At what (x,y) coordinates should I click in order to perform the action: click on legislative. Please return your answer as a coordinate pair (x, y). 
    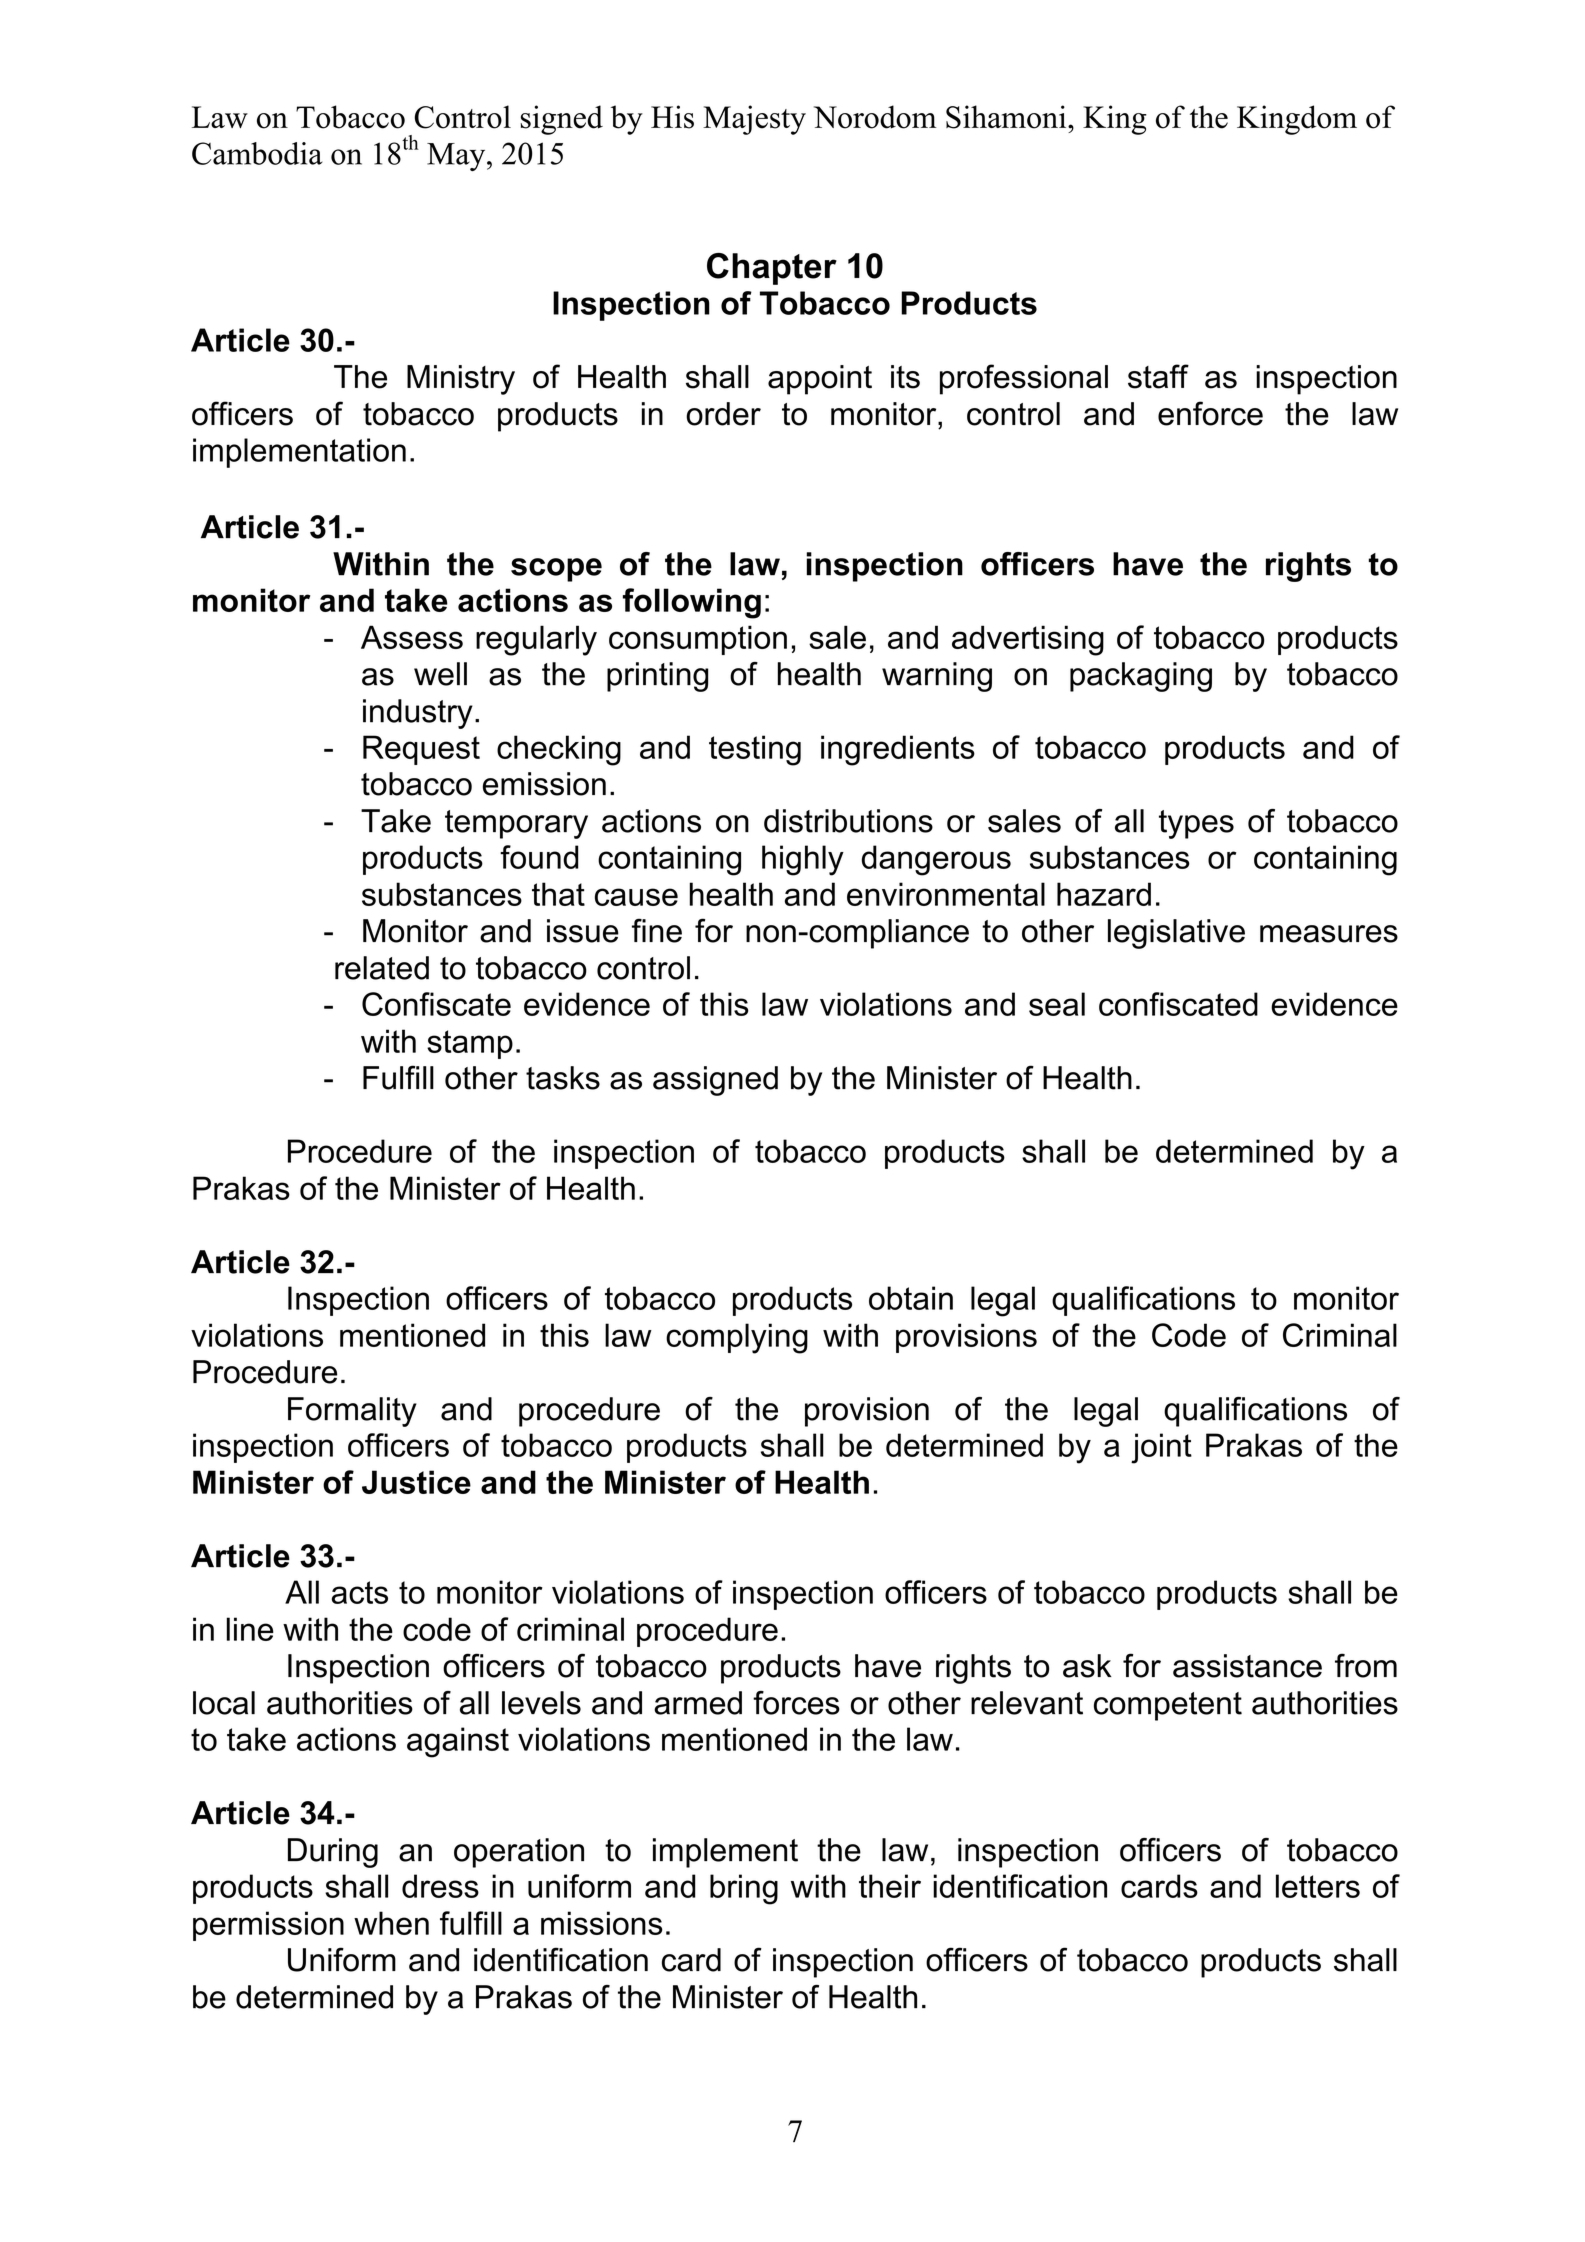
    Looking at the image, I should click on (1176, 934).
